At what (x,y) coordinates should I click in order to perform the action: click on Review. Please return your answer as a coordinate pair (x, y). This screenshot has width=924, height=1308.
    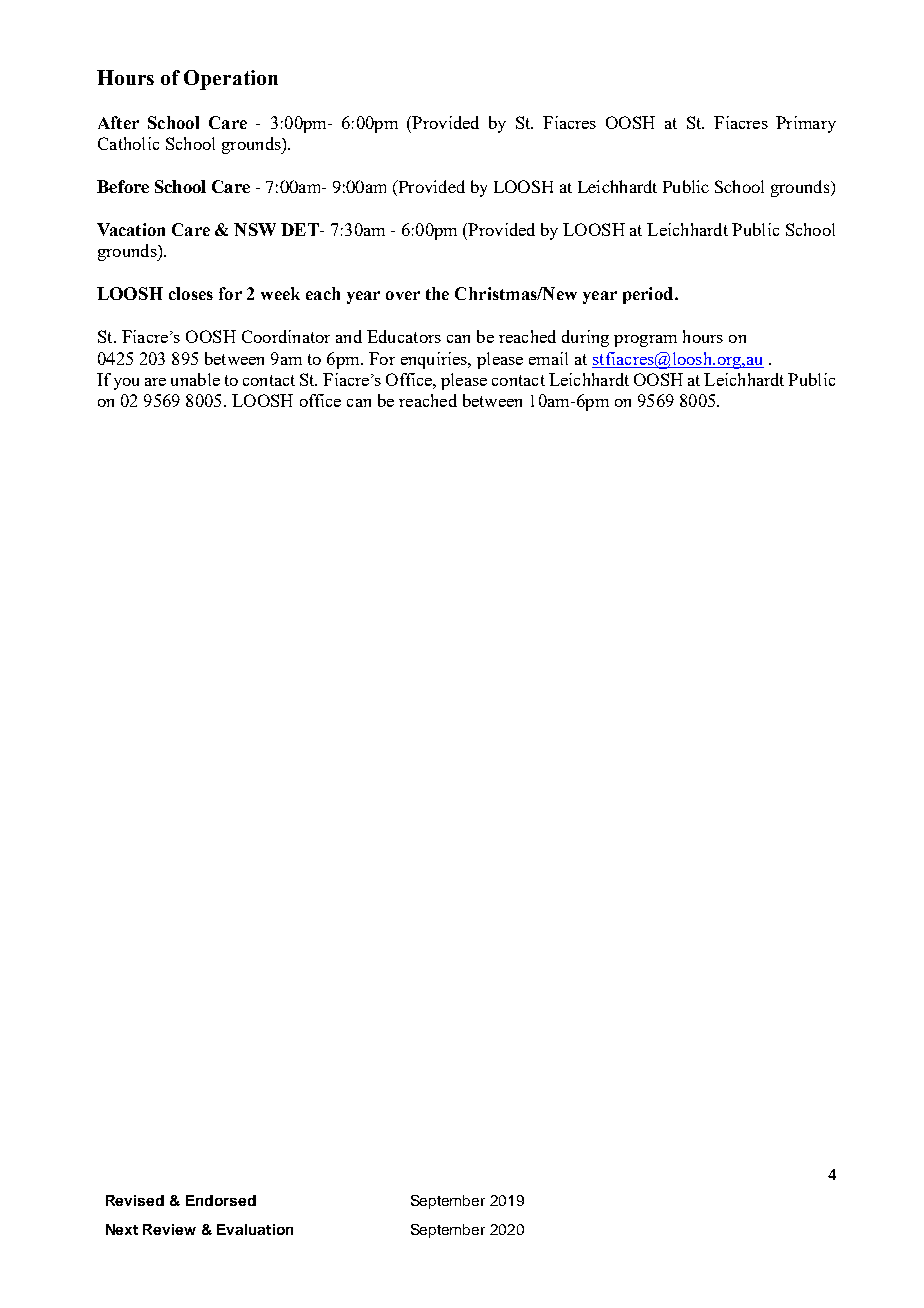
    Looking at the image, I should click on (169, 1229).
